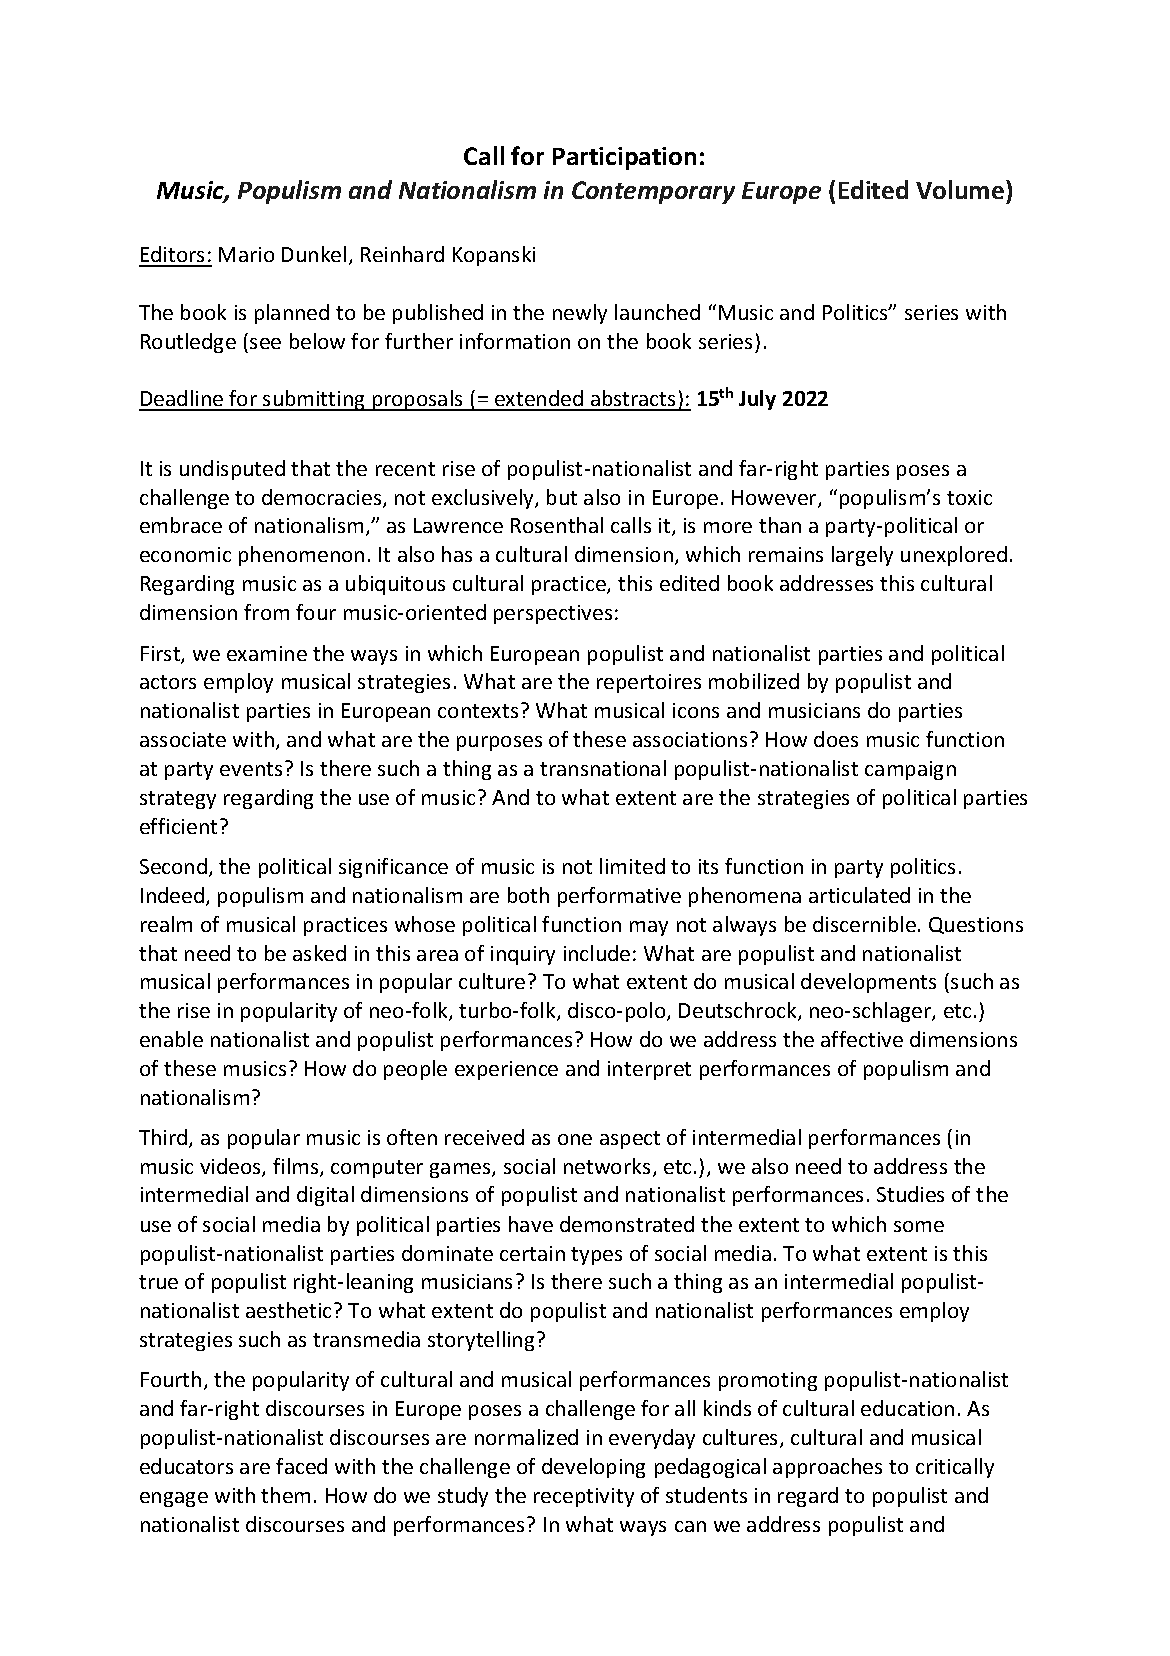 This screenshot has width=1170, height=1656. Describe the element at coordinates (862, 556) in the screenshot. I see `largely` at that location.
